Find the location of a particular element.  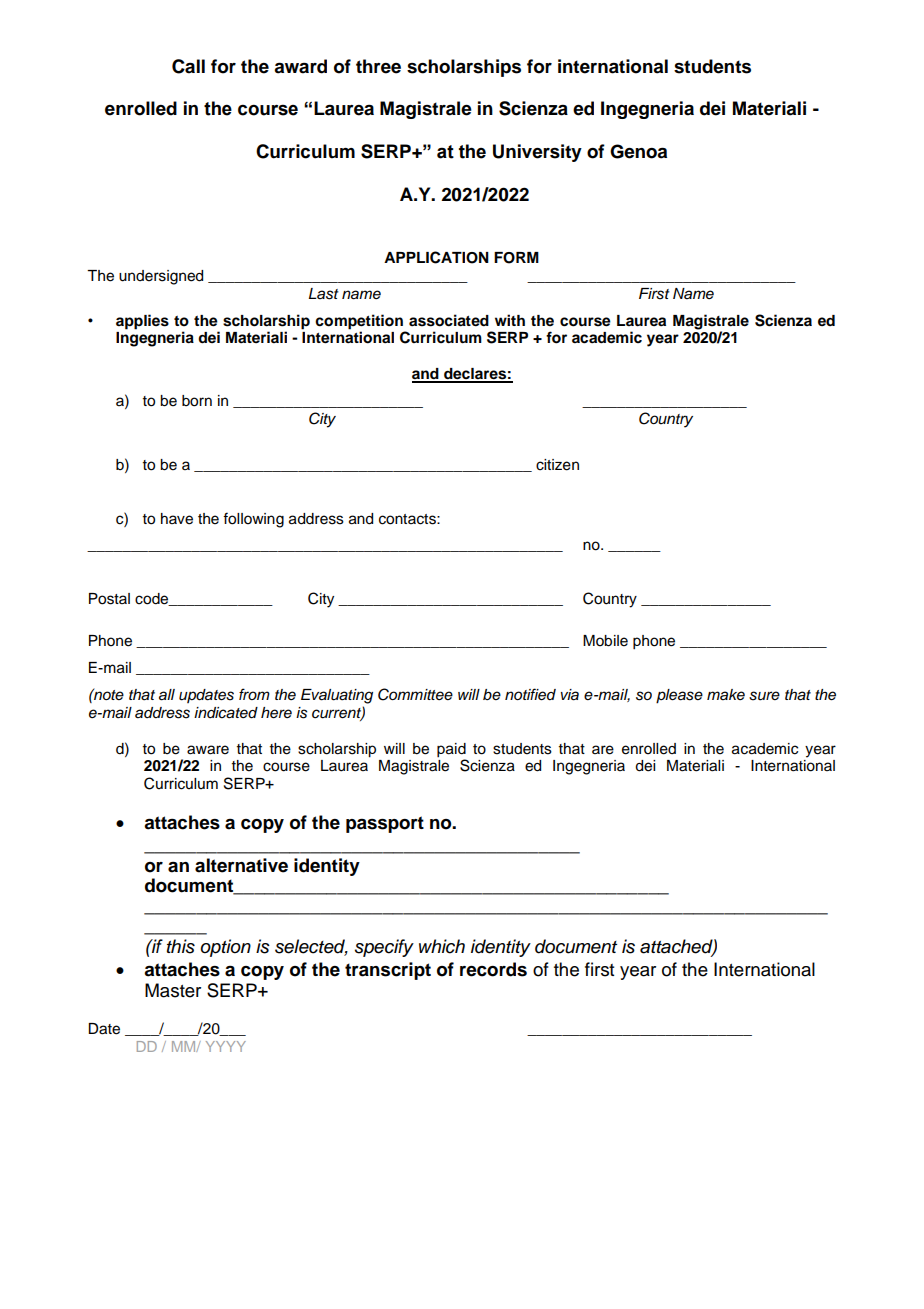

Committee is located at coordinates (415, 694).
